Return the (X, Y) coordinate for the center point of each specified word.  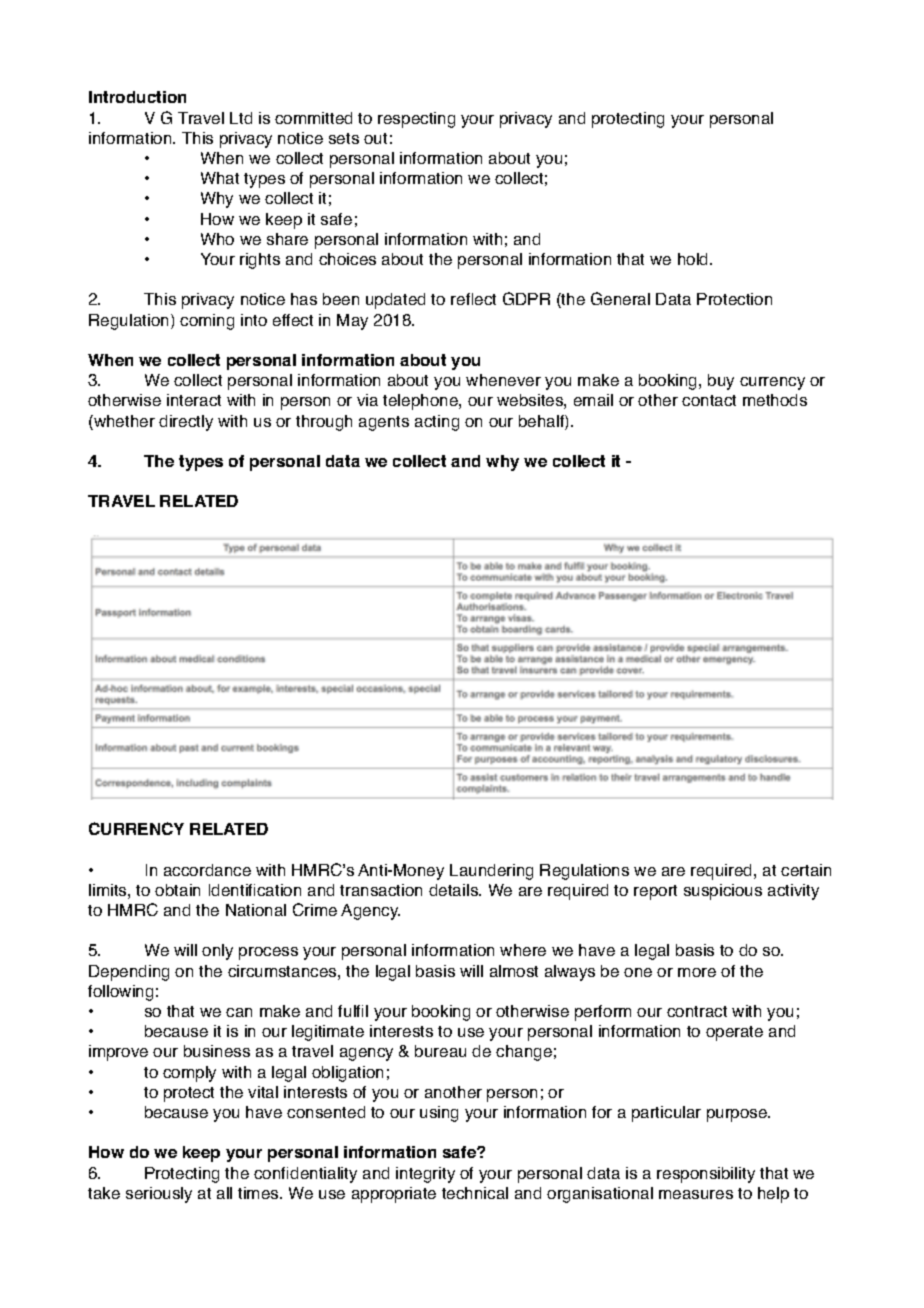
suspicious (723, 892)
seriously (159, 1195)
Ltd (241, 118)
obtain (177, 890)
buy (721, 382)
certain (806, 870)
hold (694, 259)
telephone (421, 402)
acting (437, 423)
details (454, 890)
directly (186, 423)
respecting (416, 120)
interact (194, 400)
